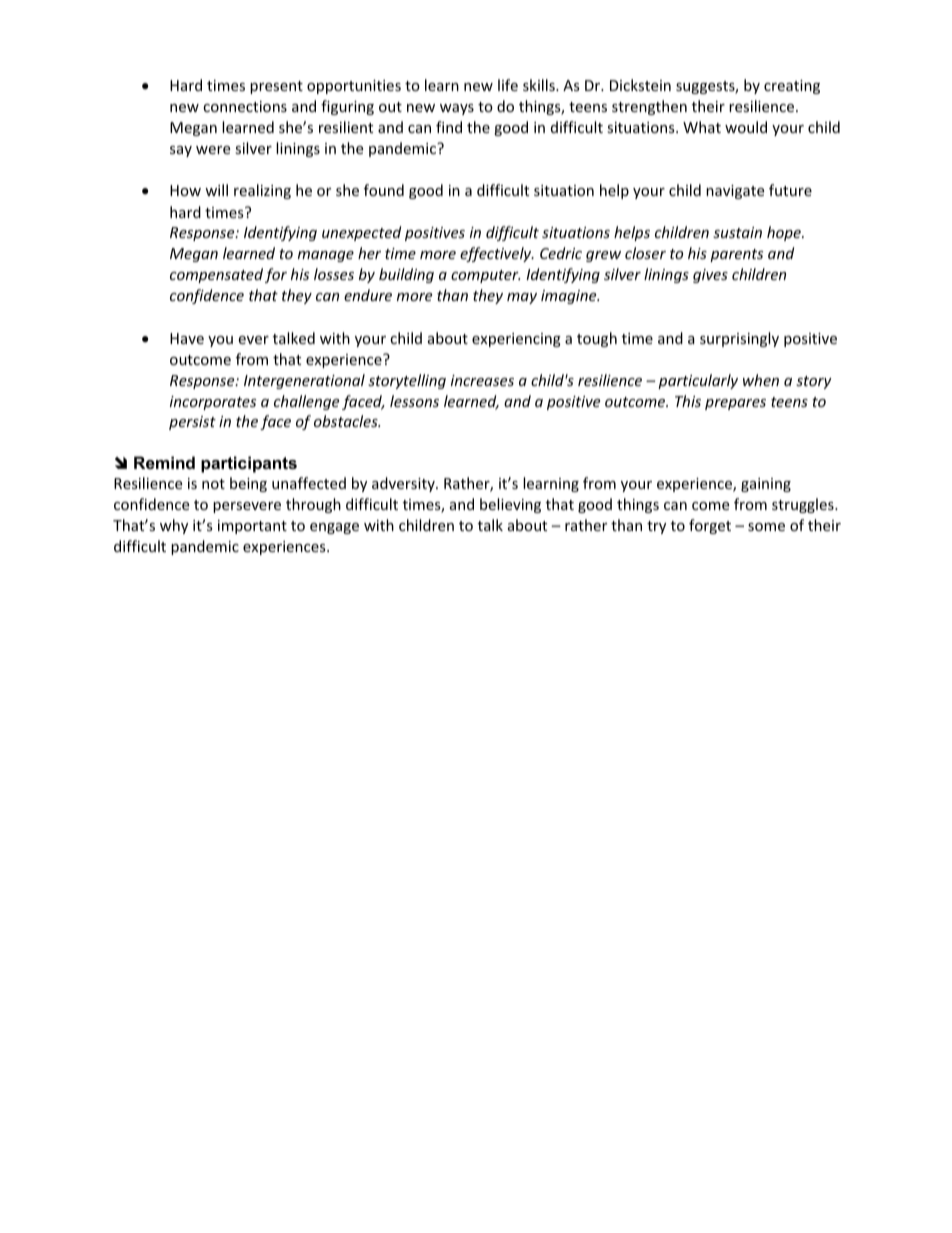 This screenshot has width=952, height=1233. Describe the element at coordinates (245, 106) in the screenshot. I see `connections` at that location.
